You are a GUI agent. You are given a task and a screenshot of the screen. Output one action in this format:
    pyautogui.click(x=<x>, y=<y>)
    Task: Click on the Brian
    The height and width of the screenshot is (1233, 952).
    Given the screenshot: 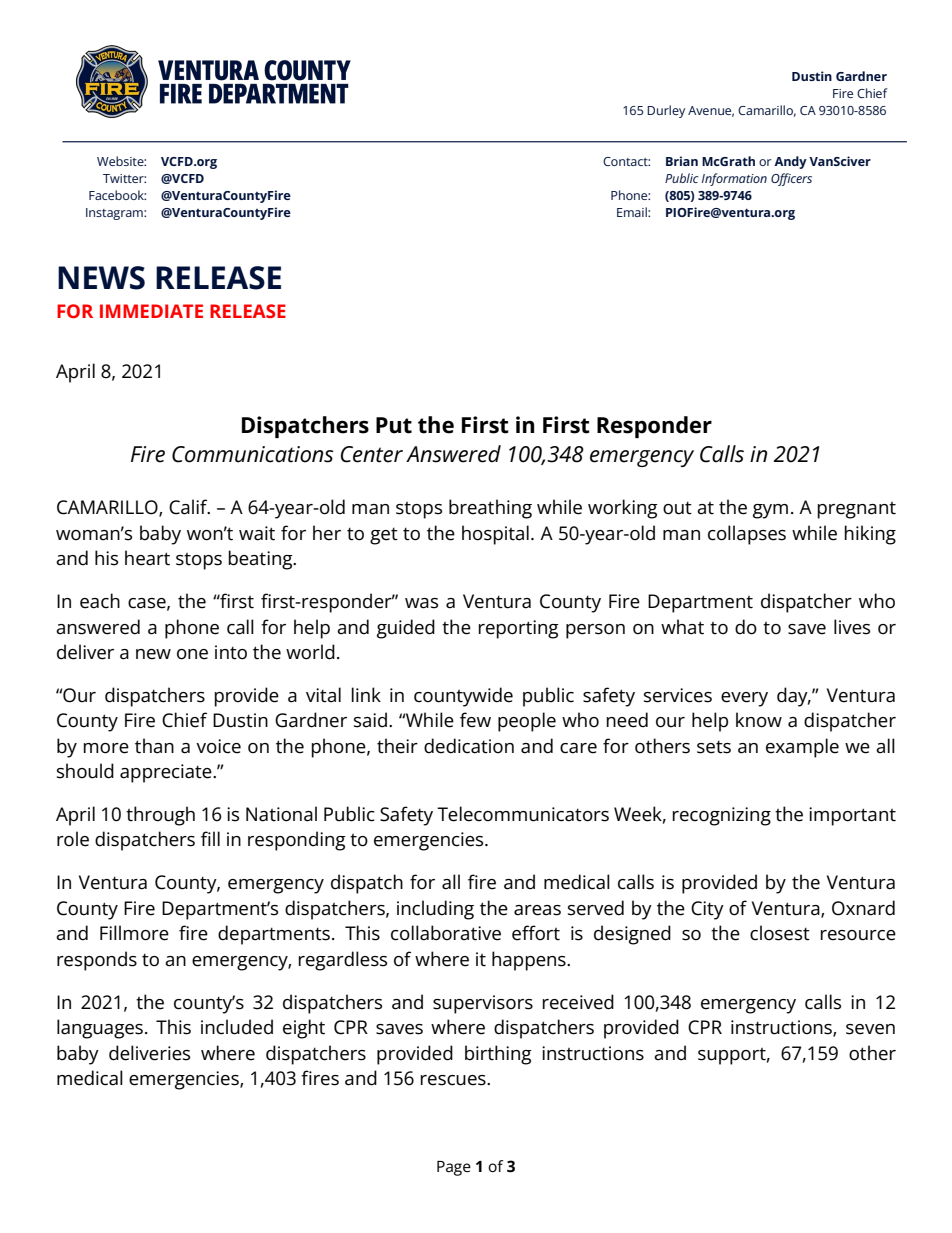 What is the action you would take?
    pyautogui.click(x=682, y=161)
